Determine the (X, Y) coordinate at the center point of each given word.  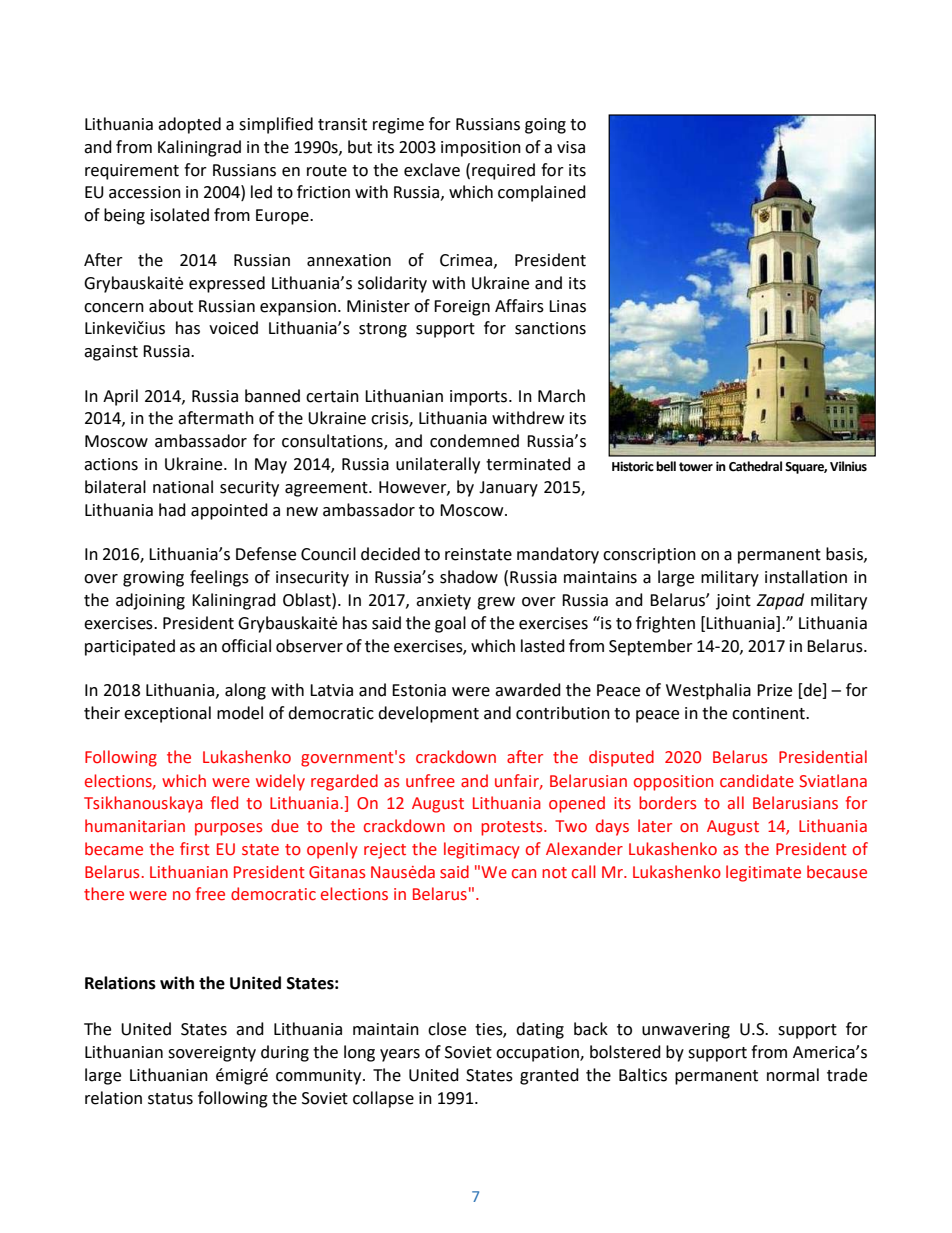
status (170, 1099)
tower (696, 467)
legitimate (763, 873)
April (120, 397)
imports (480, 398)
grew (496, 603)
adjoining (150, 601)
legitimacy (482, 850)
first (195, 849)
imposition (481, 149)
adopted (189, 125)
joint (733, 602)
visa (571, 147)
